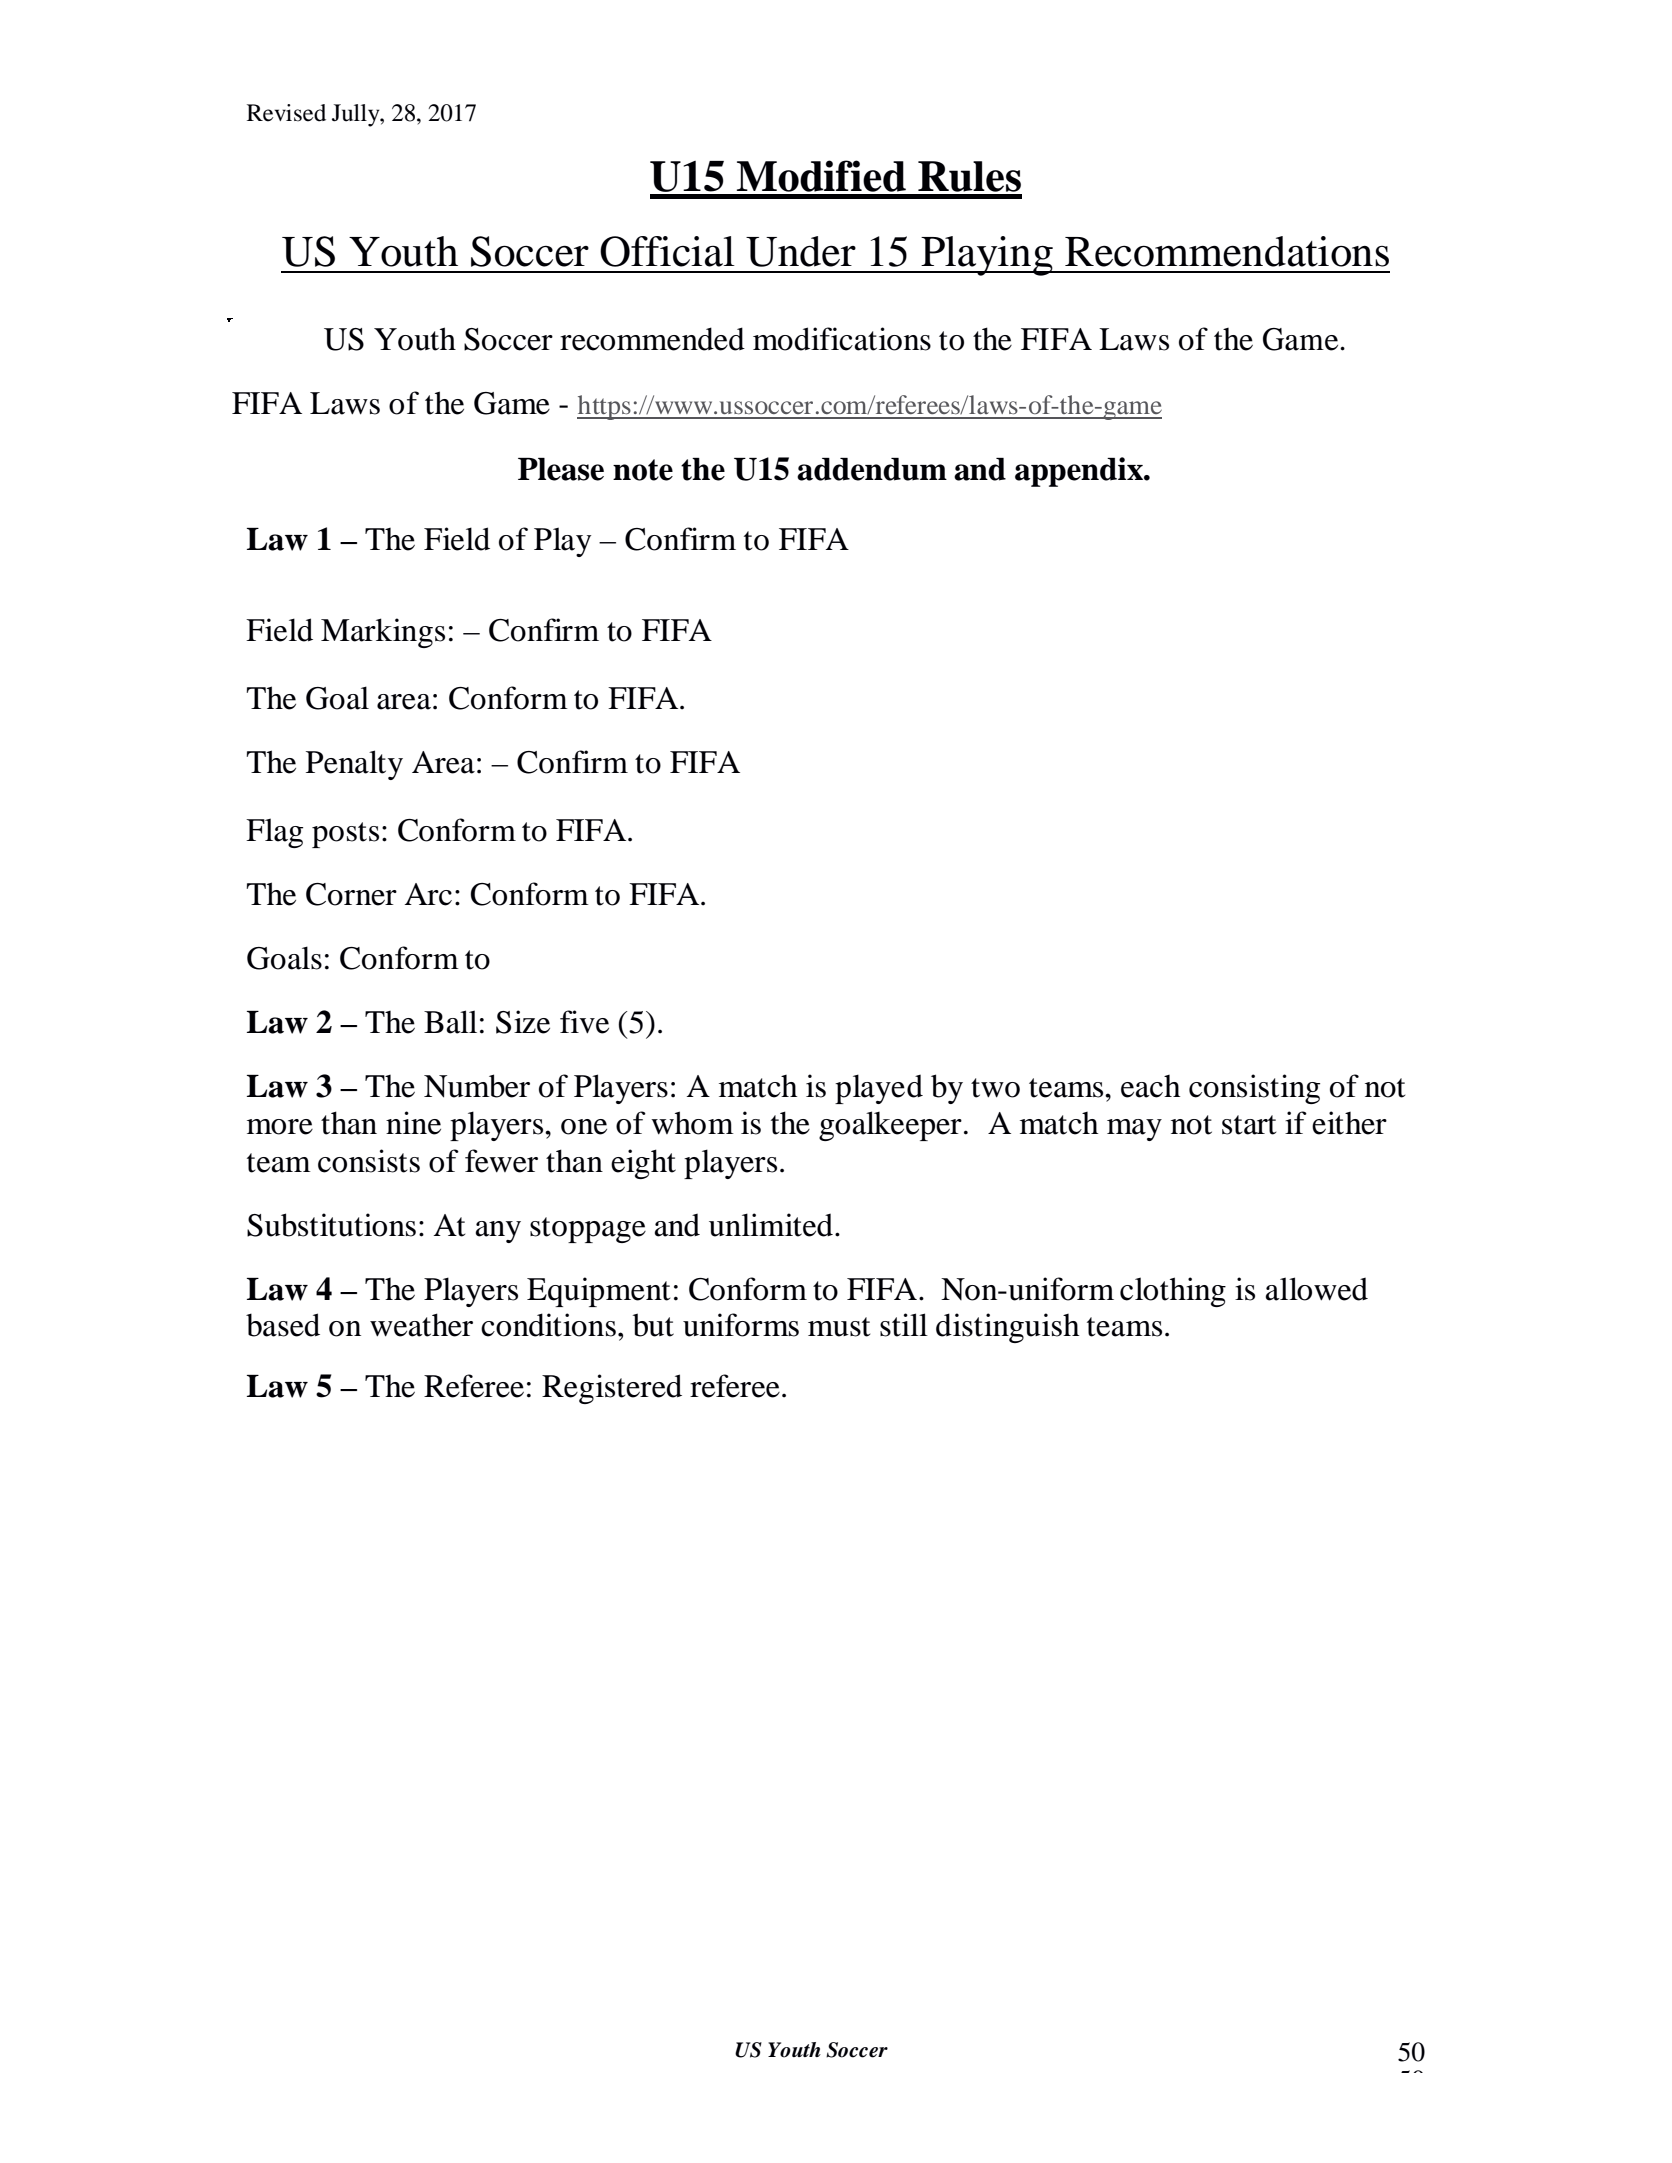 This screenshot has width=1672, height=2163. I want to click on clothing, so click(1173, 1292).
